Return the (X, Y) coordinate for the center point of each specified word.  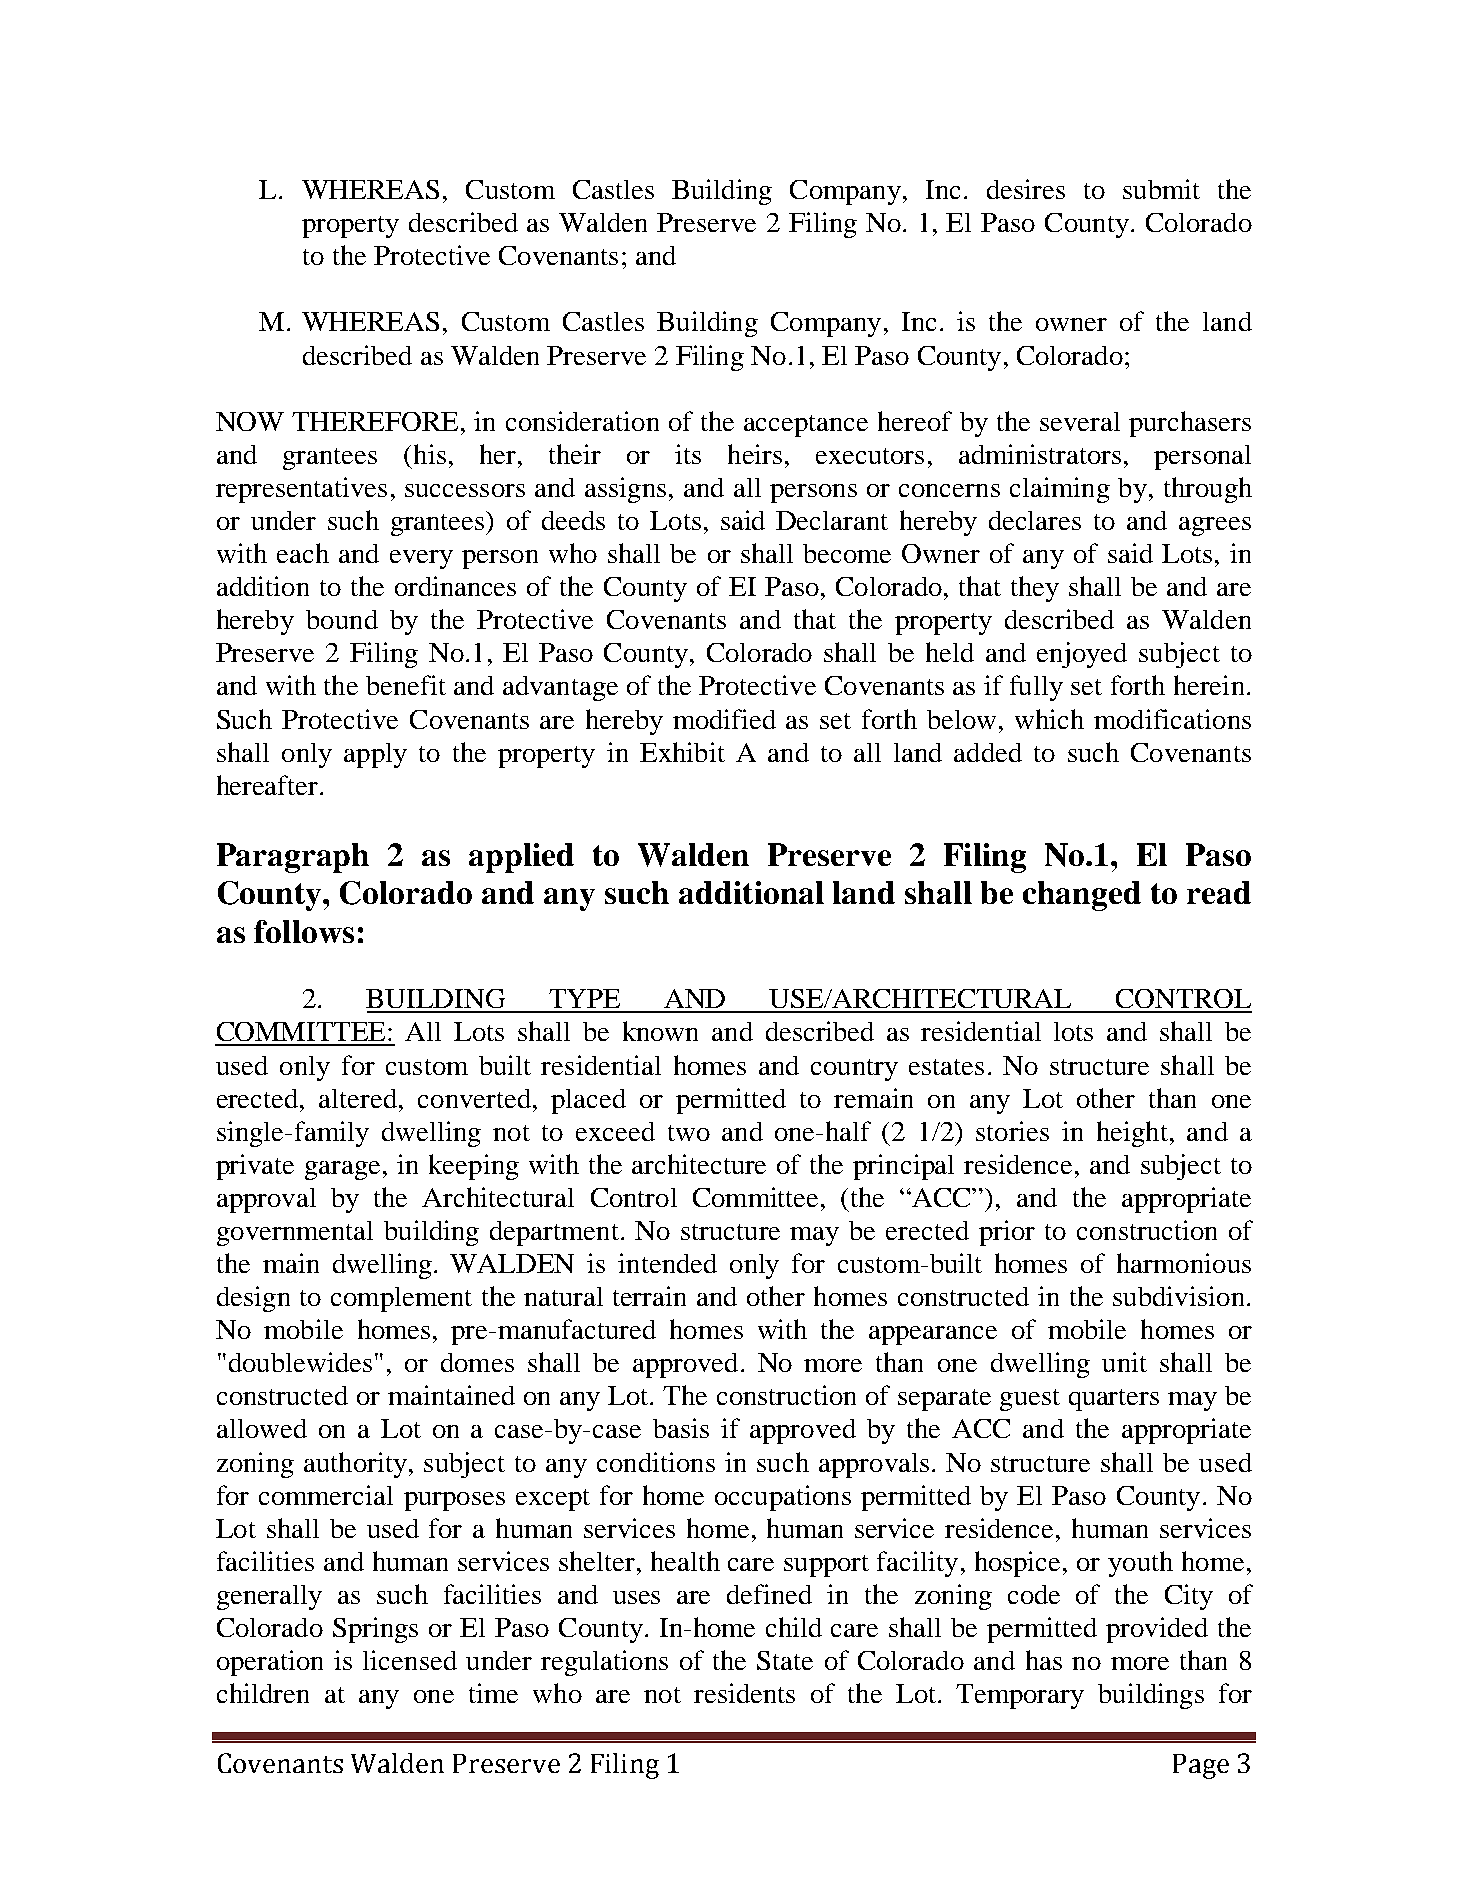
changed (1082, 896)
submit (1161, 189)
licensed (410, 1660)
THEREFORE (375, 421)
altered (359, 1098)
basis (681, 1428)
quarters (1114, 1400)
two (689, 1133)
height (1132, 1134)
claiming (1060, 490)
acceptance (806, 426)
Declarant (832, 520)
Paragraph (293, 858)
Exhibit (682, 752)
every (421, 559)
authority (355, 1465)
